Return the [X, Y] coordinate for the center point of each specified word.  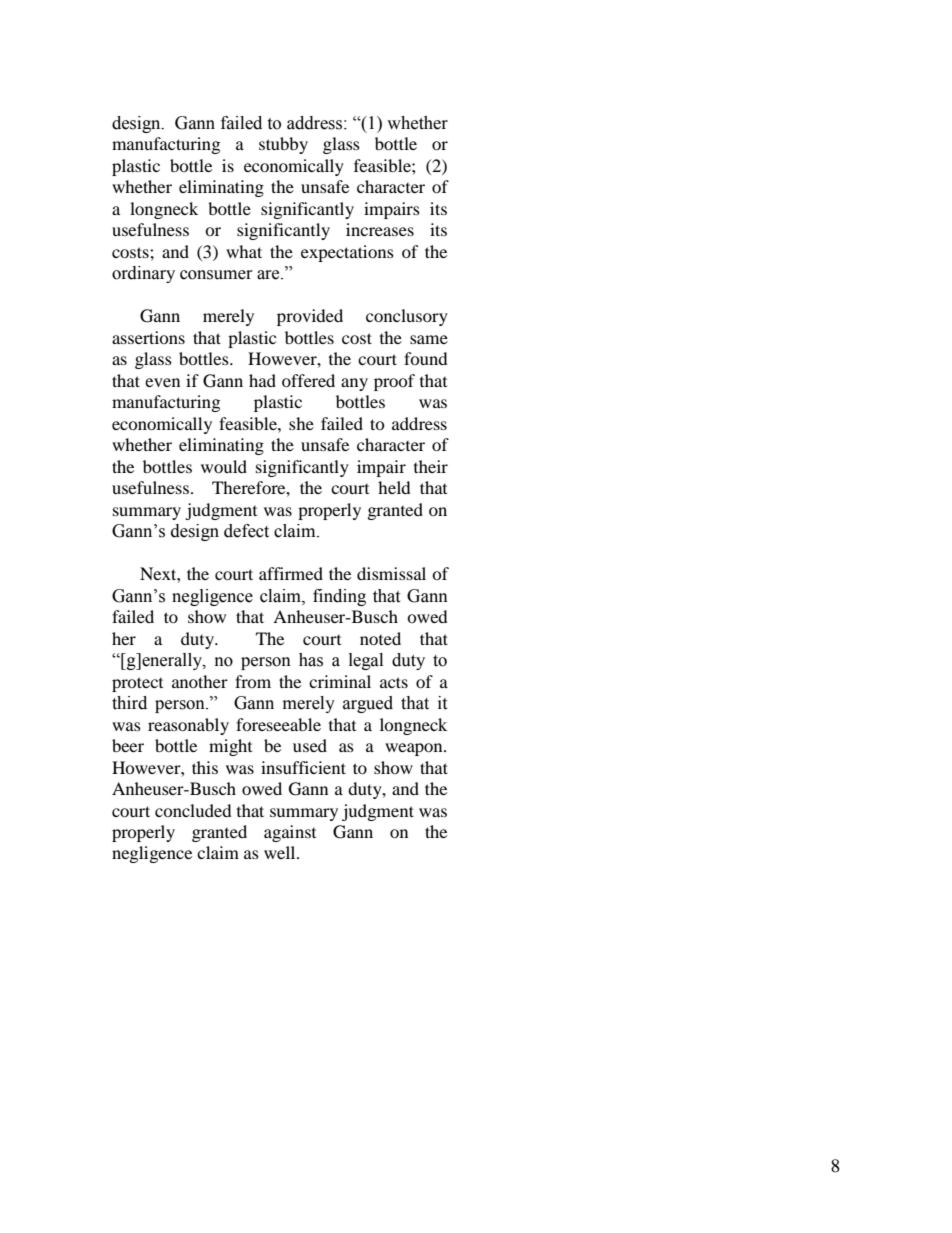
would [224, 466]
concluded [193, 810]
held [394, 487]
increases [380, 229]
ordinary [143, 274]
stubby [283, 145]
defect [246, 531]
